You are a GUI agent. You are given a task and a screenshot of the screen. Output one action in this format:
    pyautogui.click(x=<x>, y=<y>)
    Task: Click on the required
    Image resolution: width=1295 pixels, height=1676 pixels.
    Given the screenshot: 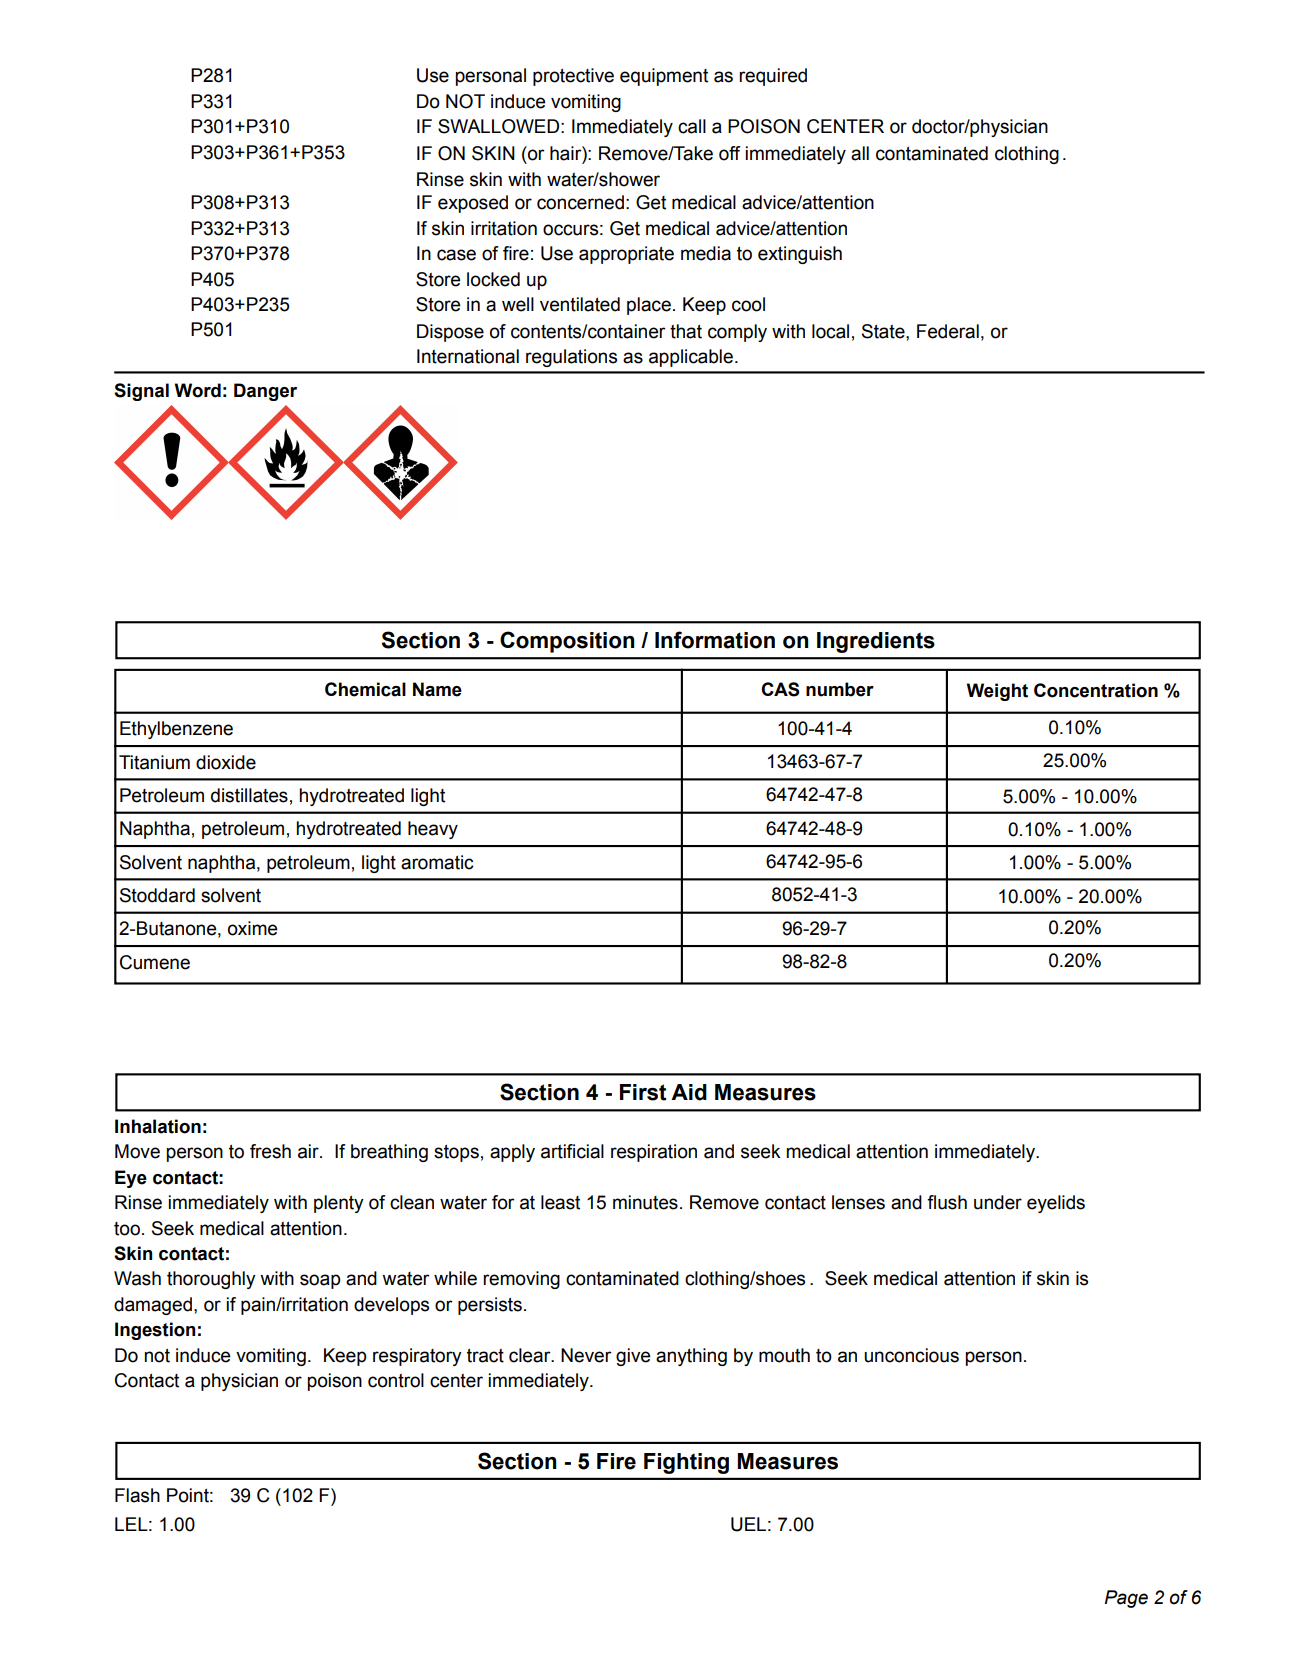 What is the action you would take?
    pyautogui.click(x=773, y=77)
